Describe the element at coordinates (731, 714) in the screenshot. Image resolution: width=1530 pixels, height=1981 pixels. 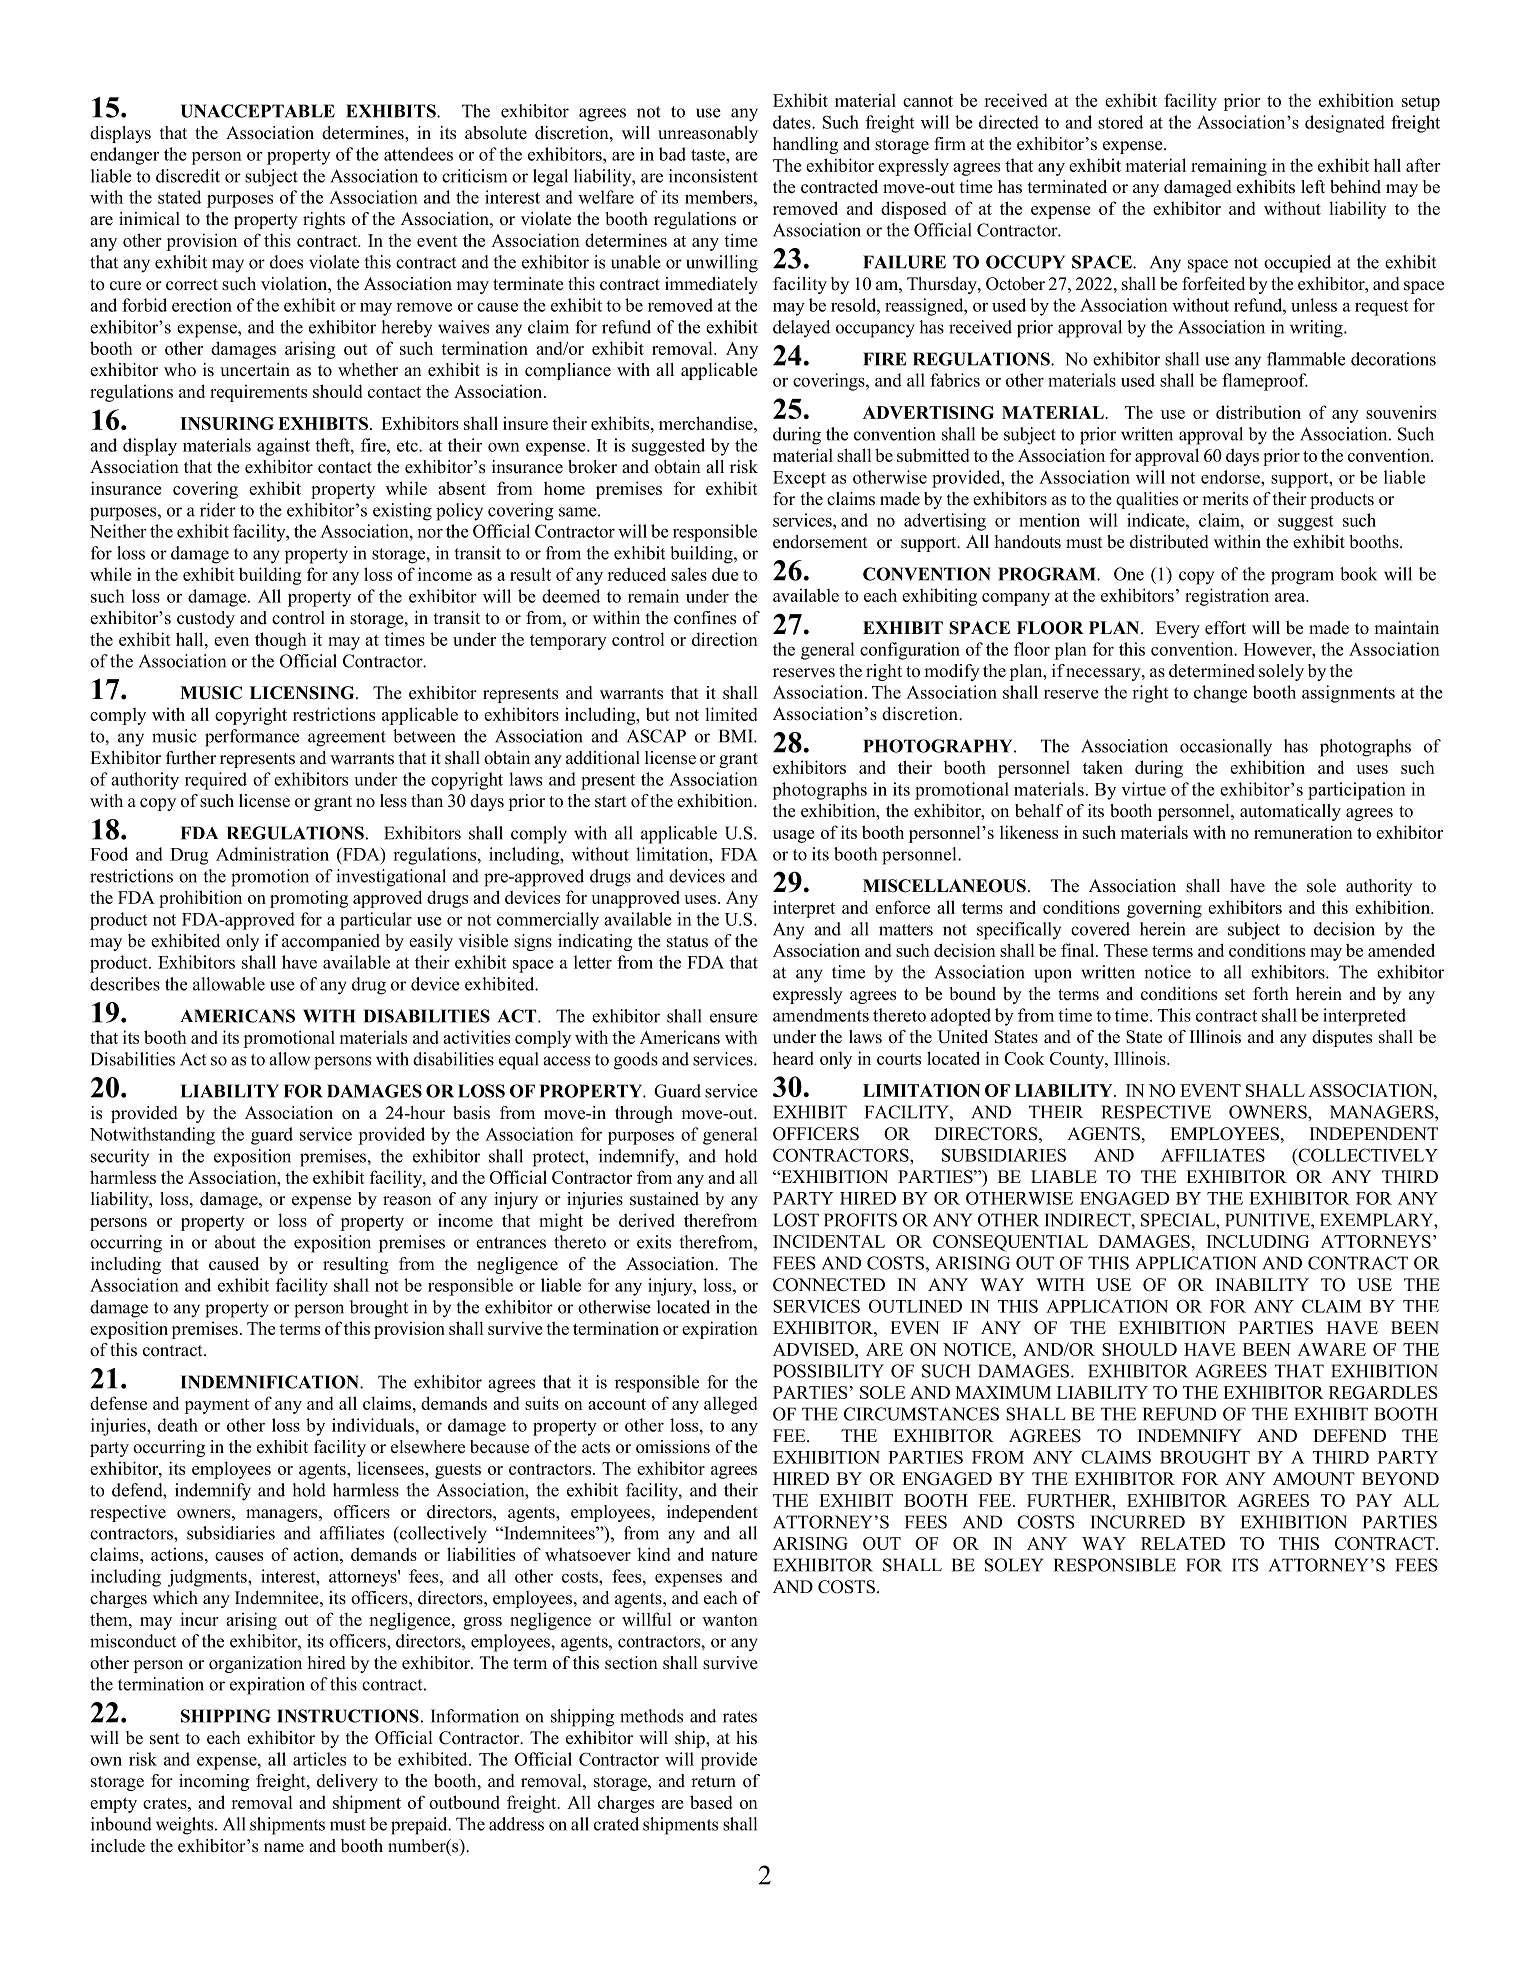
I see `limited` at that location.
